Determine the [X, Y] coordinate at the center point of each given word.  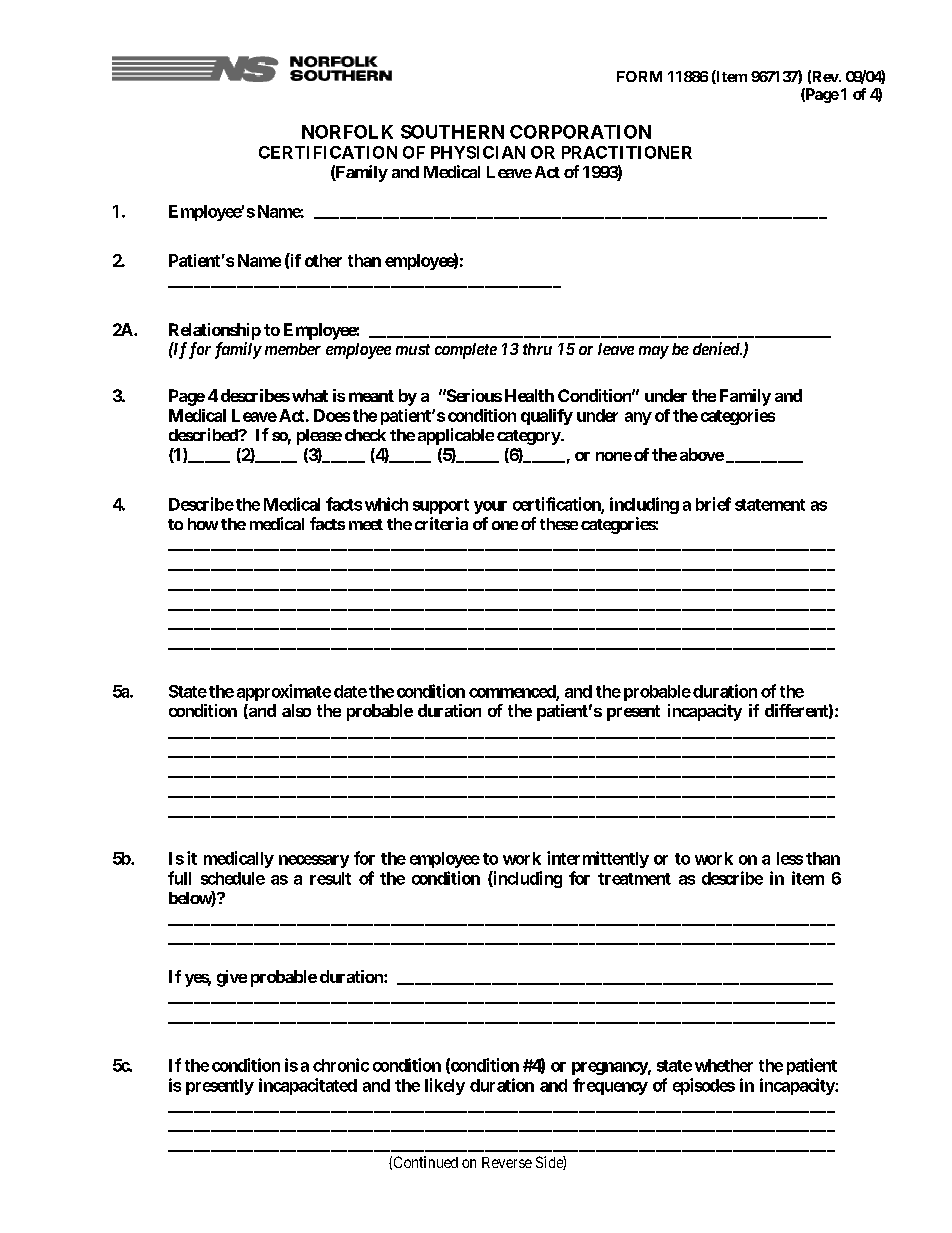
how [203, 524]
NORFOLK [347, 132]
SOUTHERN [452, 132]
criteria [441, 523]
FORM [639, 76]
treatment [634, 879]
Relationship [215, 331]
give [232, 978]
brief [713, 504]
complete [466, 351]
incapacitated [308, 1086]
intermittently [598, 859]
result [330, 878]
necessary [314, 861]
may [654, 352]
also [296, 710]
